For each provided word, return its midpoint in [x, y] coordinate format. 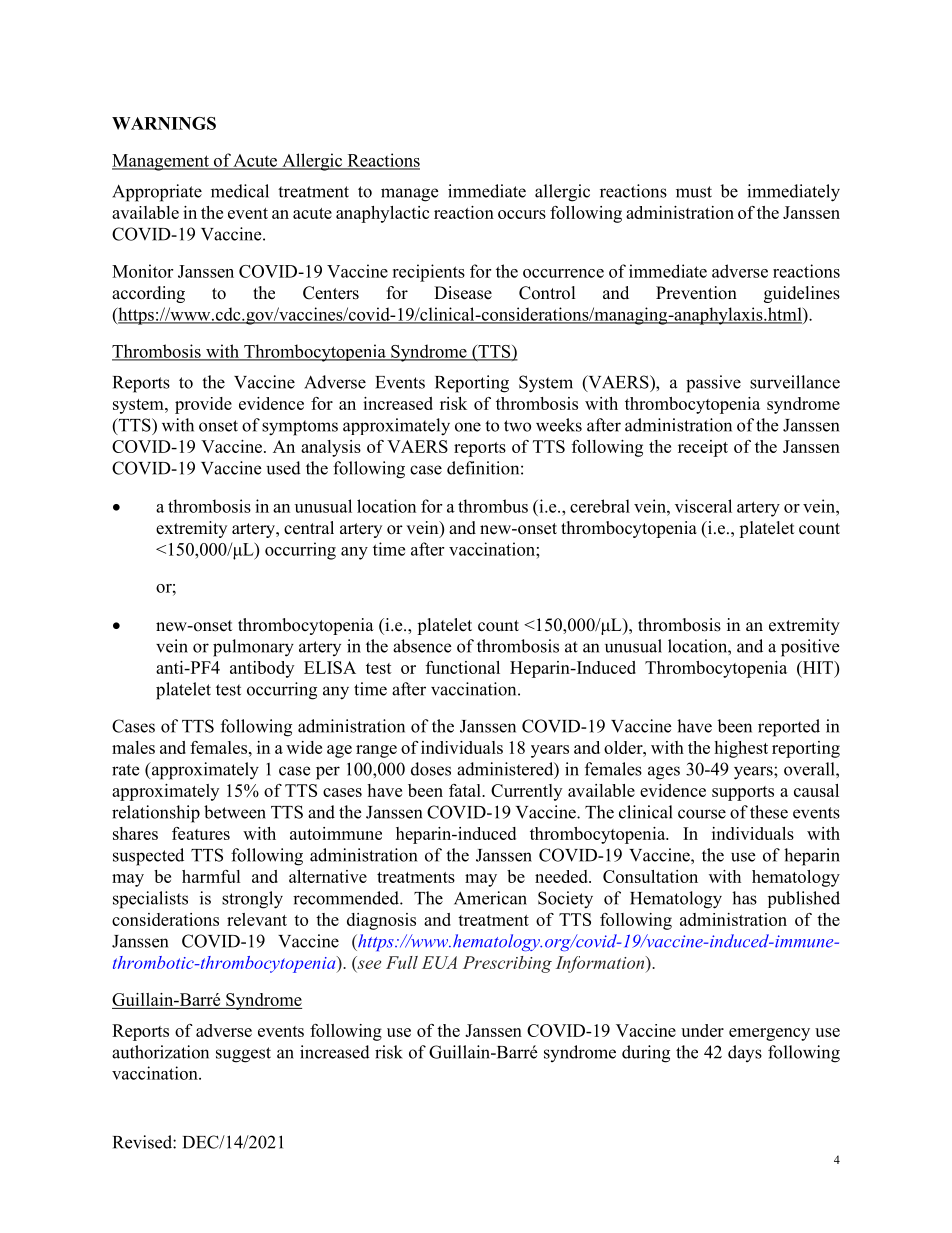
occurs [522, 214]
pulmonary [253, 648]
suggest [243, 1055]
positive [810, 648]
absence [422, 646]
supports [743, 793]
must [694, 192]
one [468, 427]
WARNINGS [164, 123]
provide [203, 405]
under [702, 1030]
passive [713, 384]
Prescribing [507, 964]
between [235, 812]
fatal [466, 790]
